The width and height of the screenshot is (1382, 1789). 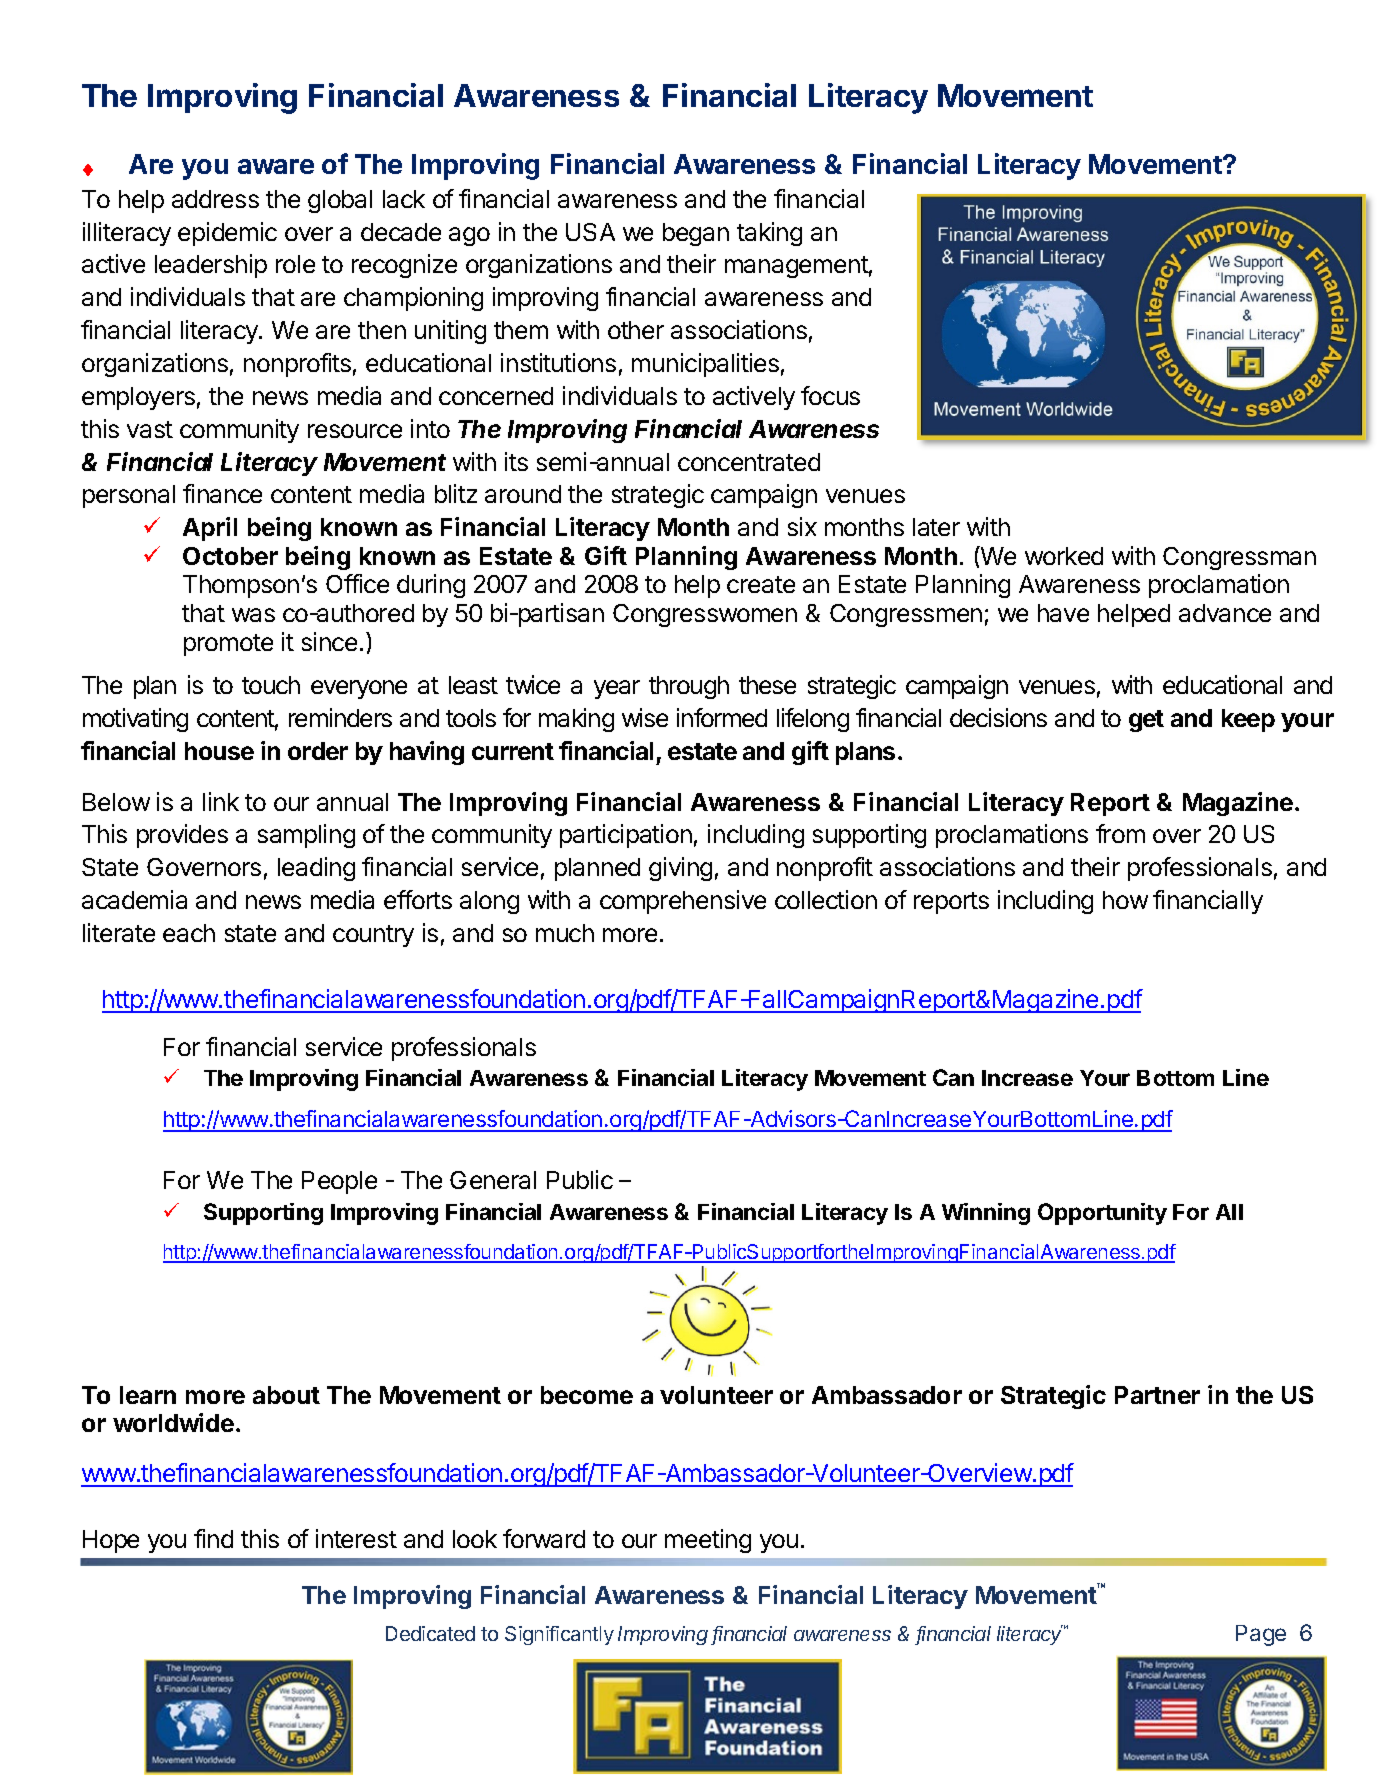 What do you see at coordinates (1125, 900) in the screenshot?
I see `how` at bounding box center [1125, 900].
